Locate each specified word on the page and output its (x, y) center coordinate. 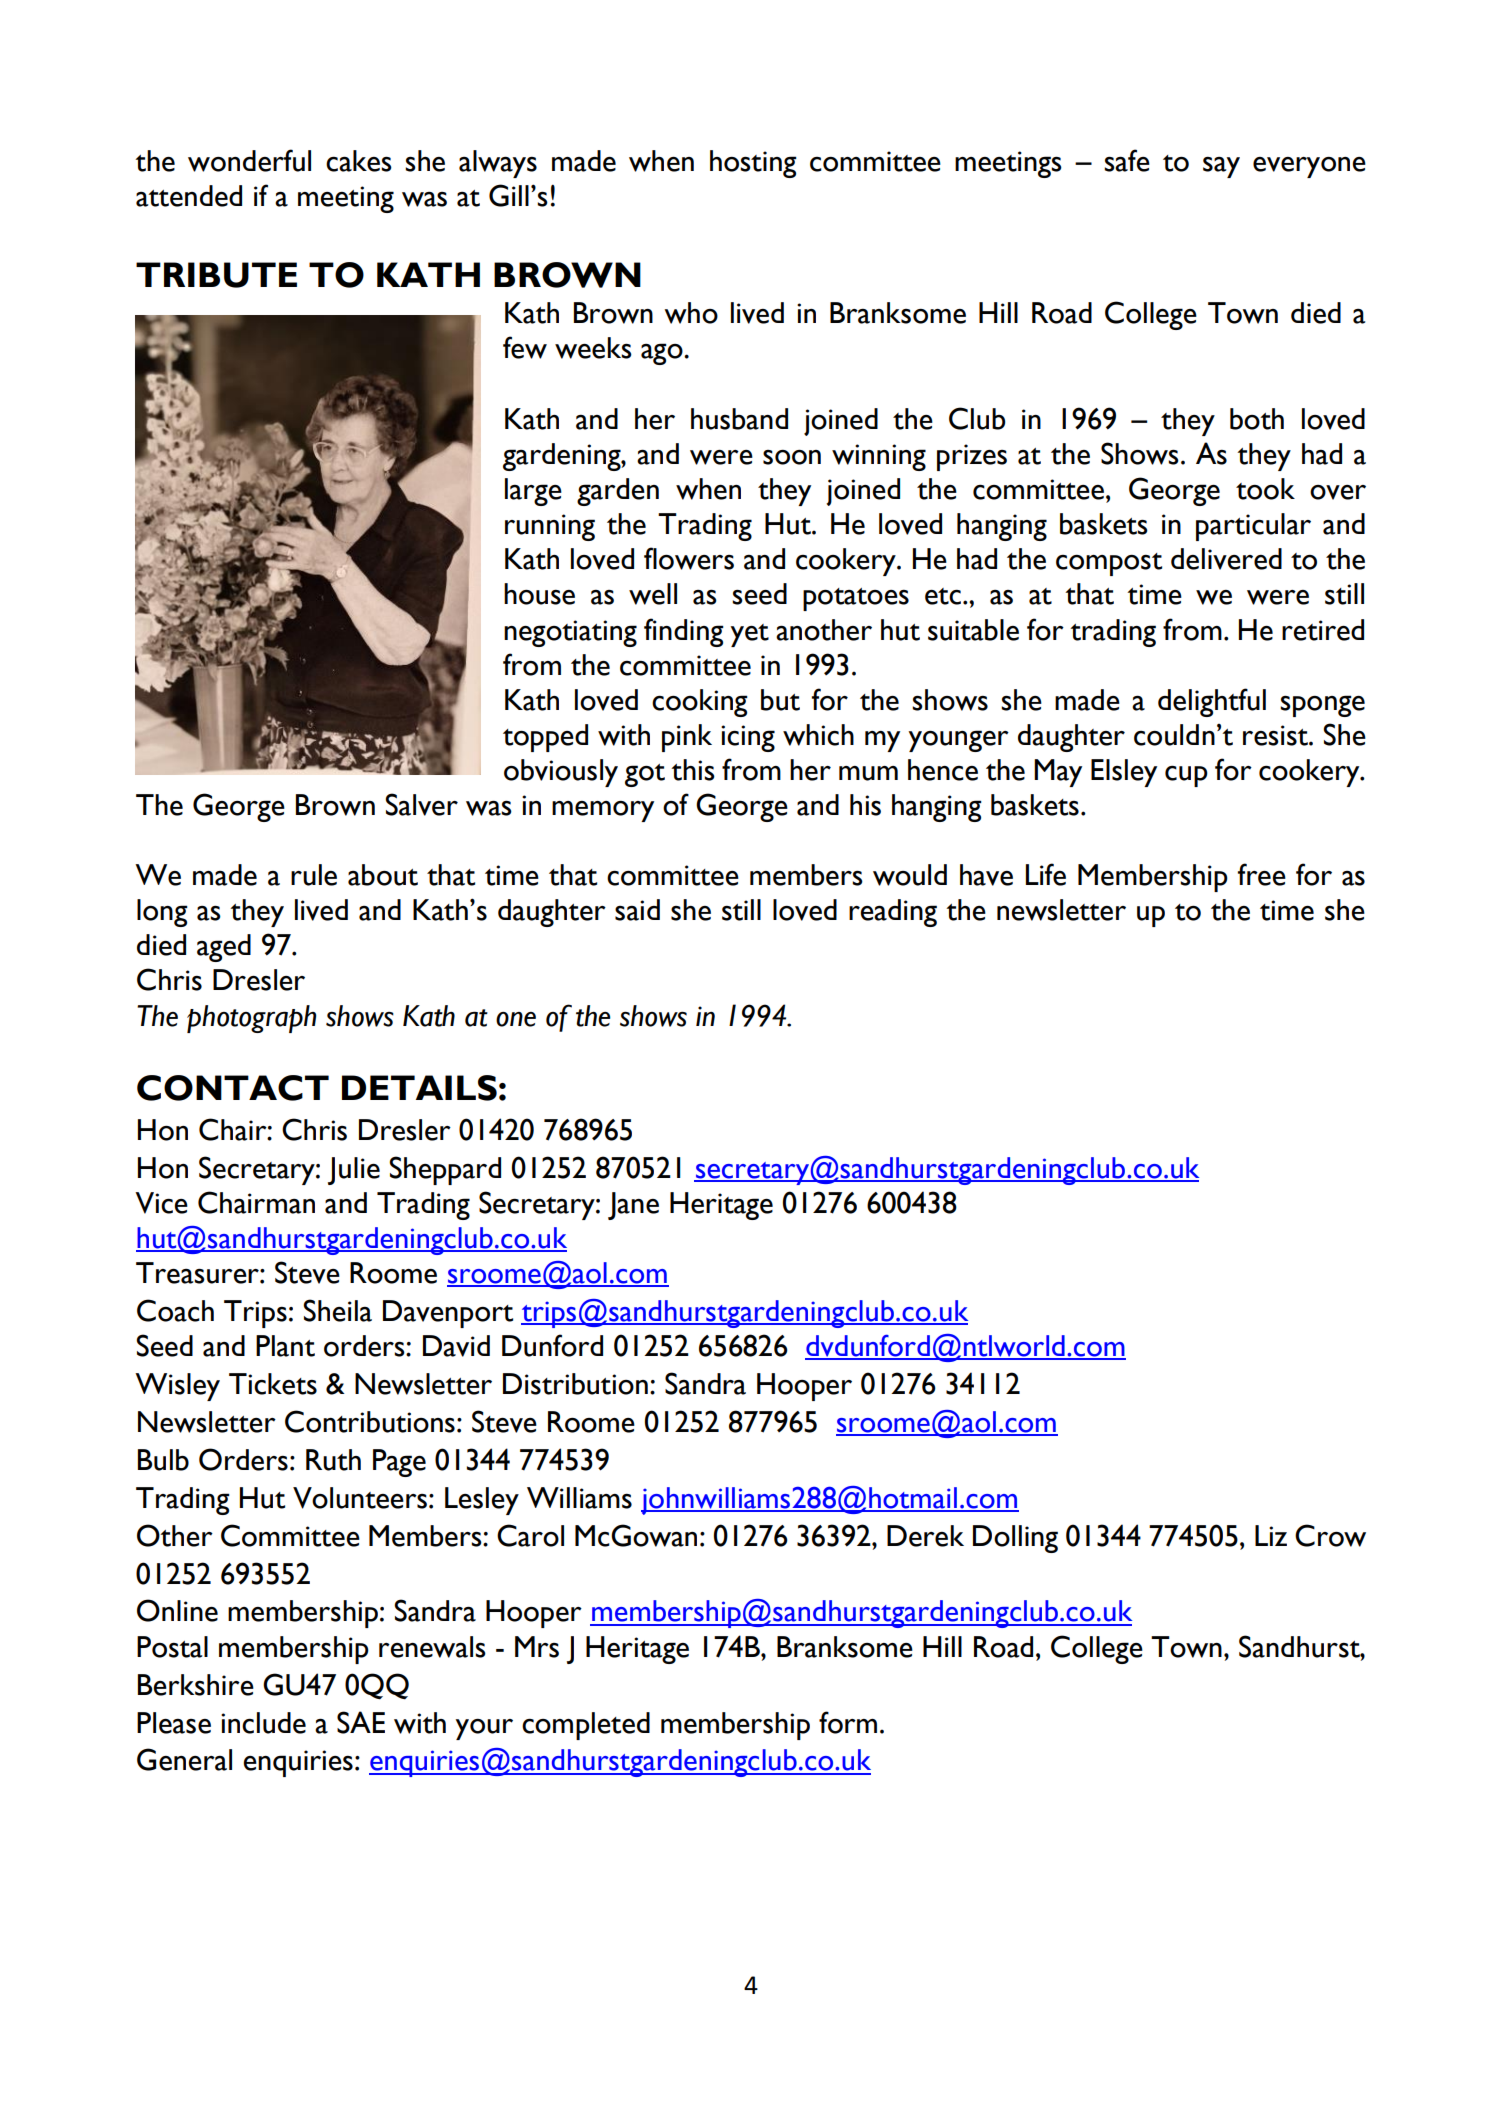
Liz (1271, 1535)
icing (748, 738)
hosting (753, 164)
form (848, 1722)
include (263, 1723)
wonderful (249, 160)
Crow (1330, 1535)
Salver (421, 804)
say (1221, 167)
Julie (354, 1171)
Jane (633, 1206)
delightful (1212, 702)
